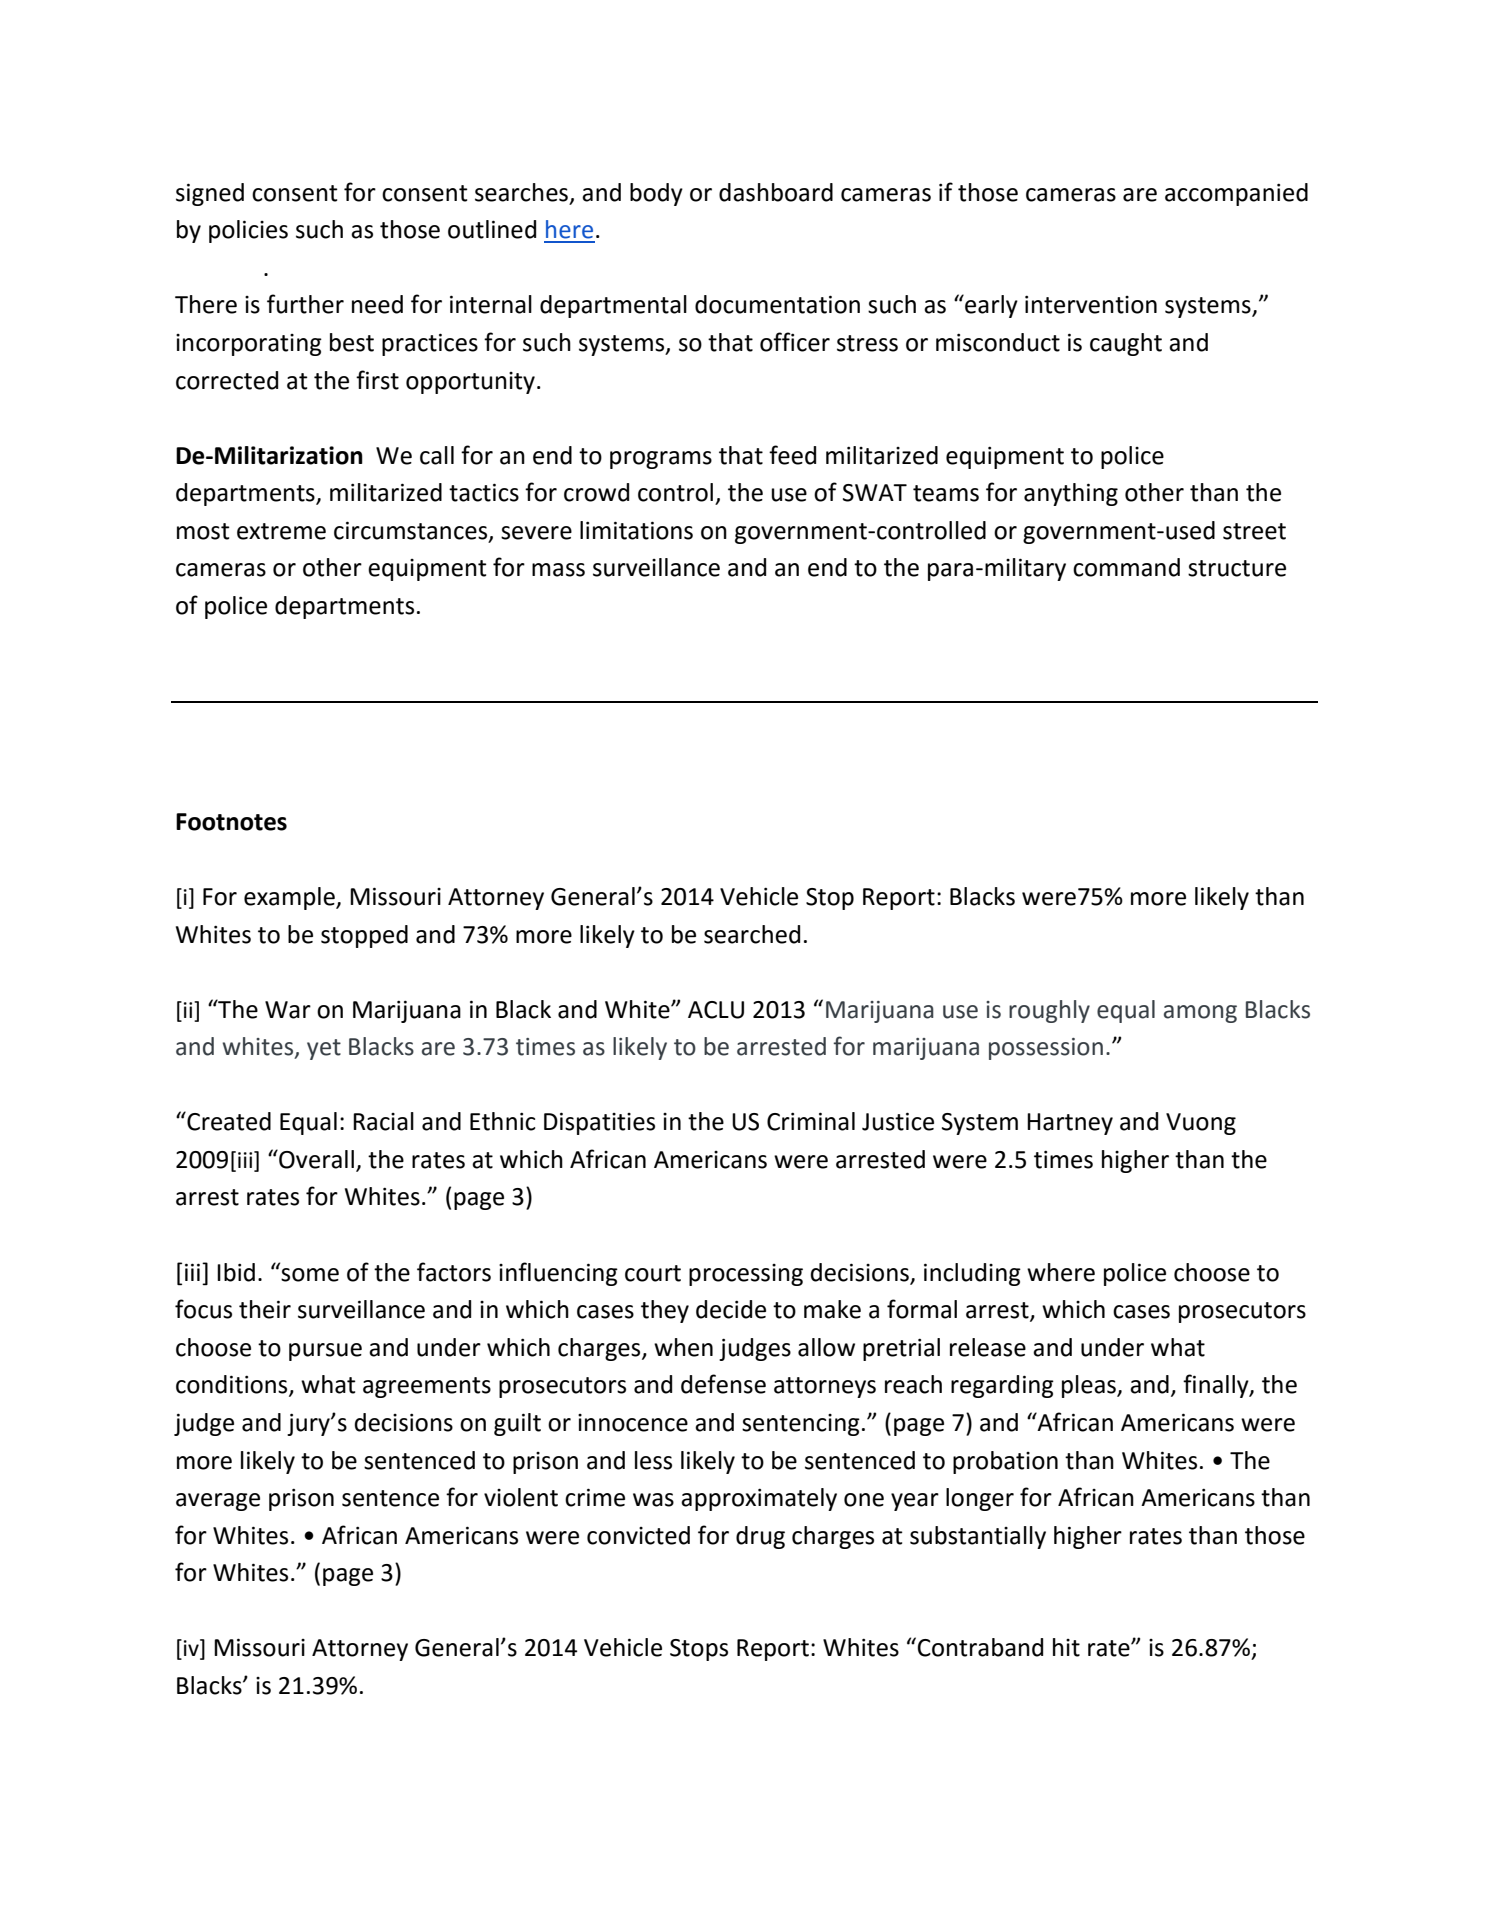 The height and width of the image is (1927, 1489). Describe the element at coordinates (760, 1537) in the image. I see `drug` at that location.
